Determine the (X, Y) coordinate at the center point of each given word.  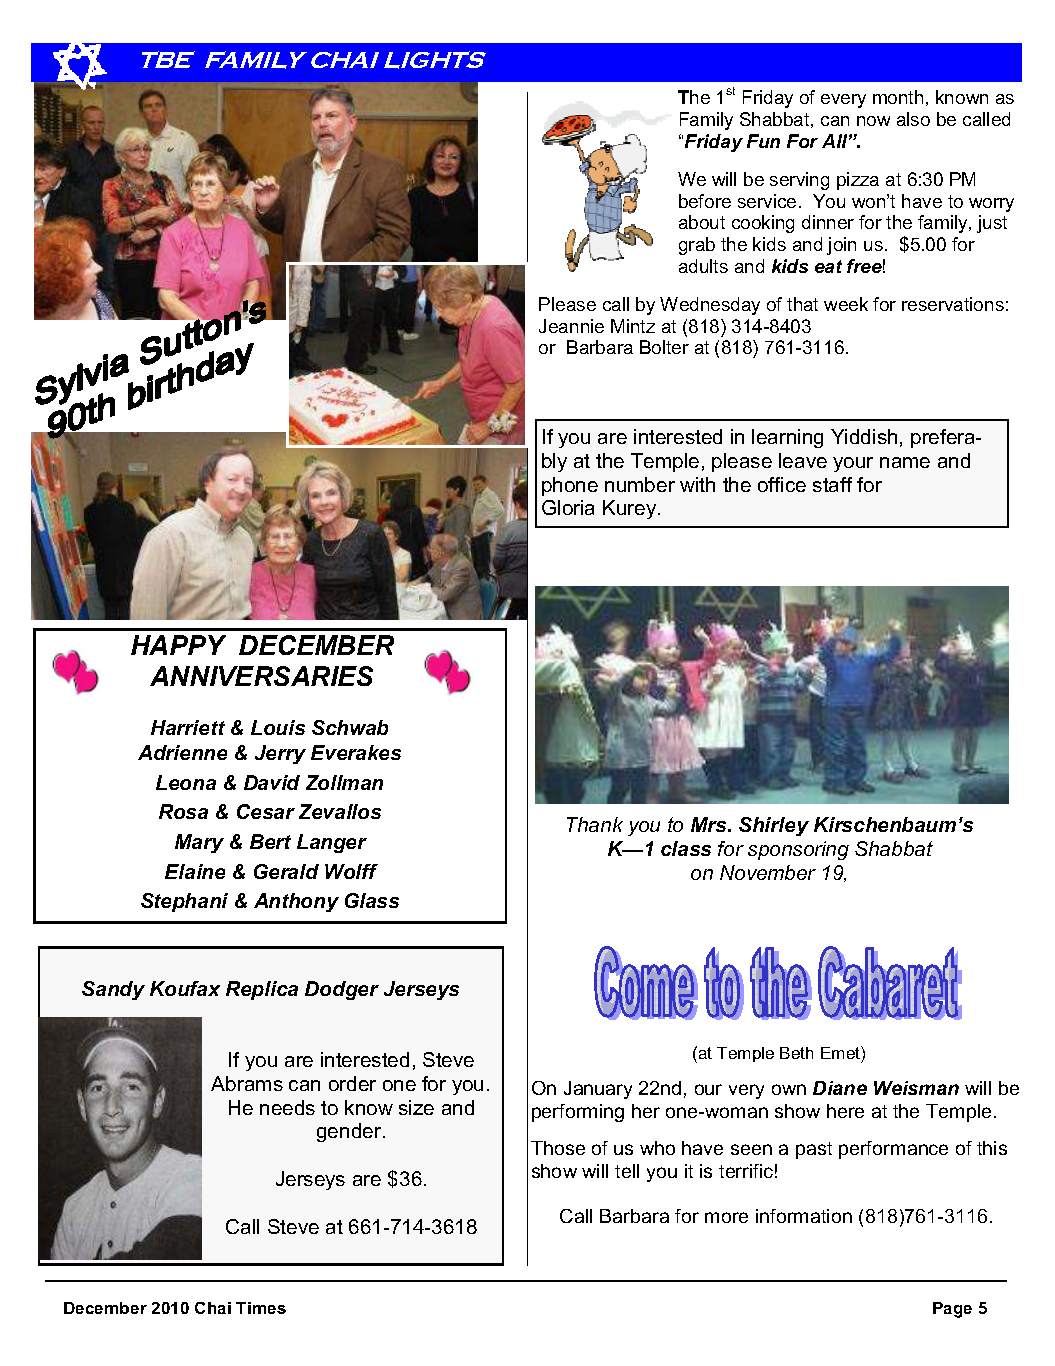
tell (627, 1171)
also (913, 119)
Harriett (188, 727)
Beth (796, 1053)
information (804, 1216)
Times (261, 1308)
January (598, 1090)
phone (570, 486)
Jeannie (571, 326)
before (705, 201)
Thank (595, 824)
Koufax (185, 988)
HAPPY (178, 645)
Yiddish (864, 436)
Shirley (774, 826)
